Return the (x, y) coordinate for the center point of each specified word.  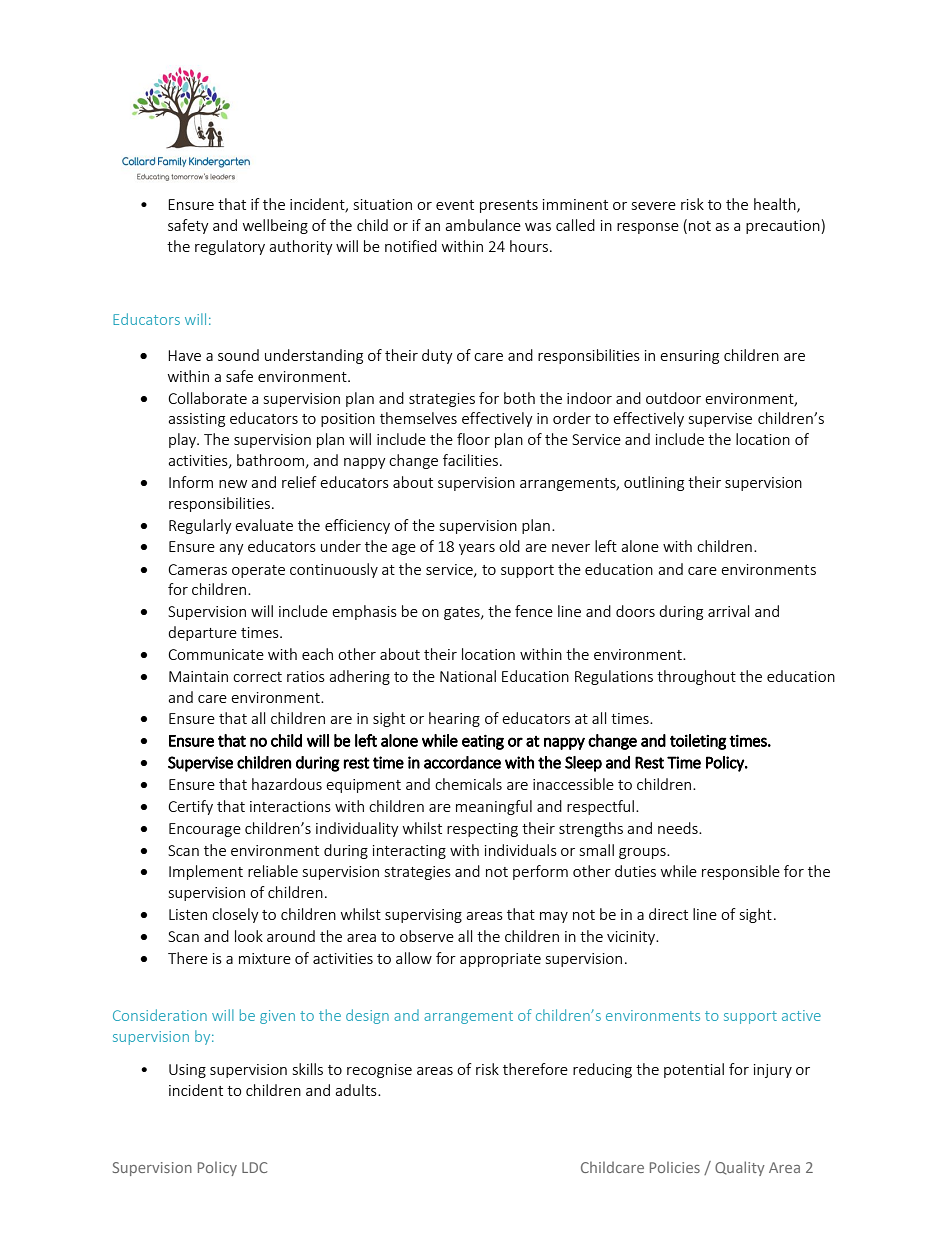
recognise (379, 1071)
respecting (482, 830)
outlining (654, 483)
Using (187, 1071)
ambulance (483, 225)
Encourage (205, 830)
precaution (783, 227)
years (477, 549)
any (231, 549)
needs (679, 828)
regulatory (230, 247)
